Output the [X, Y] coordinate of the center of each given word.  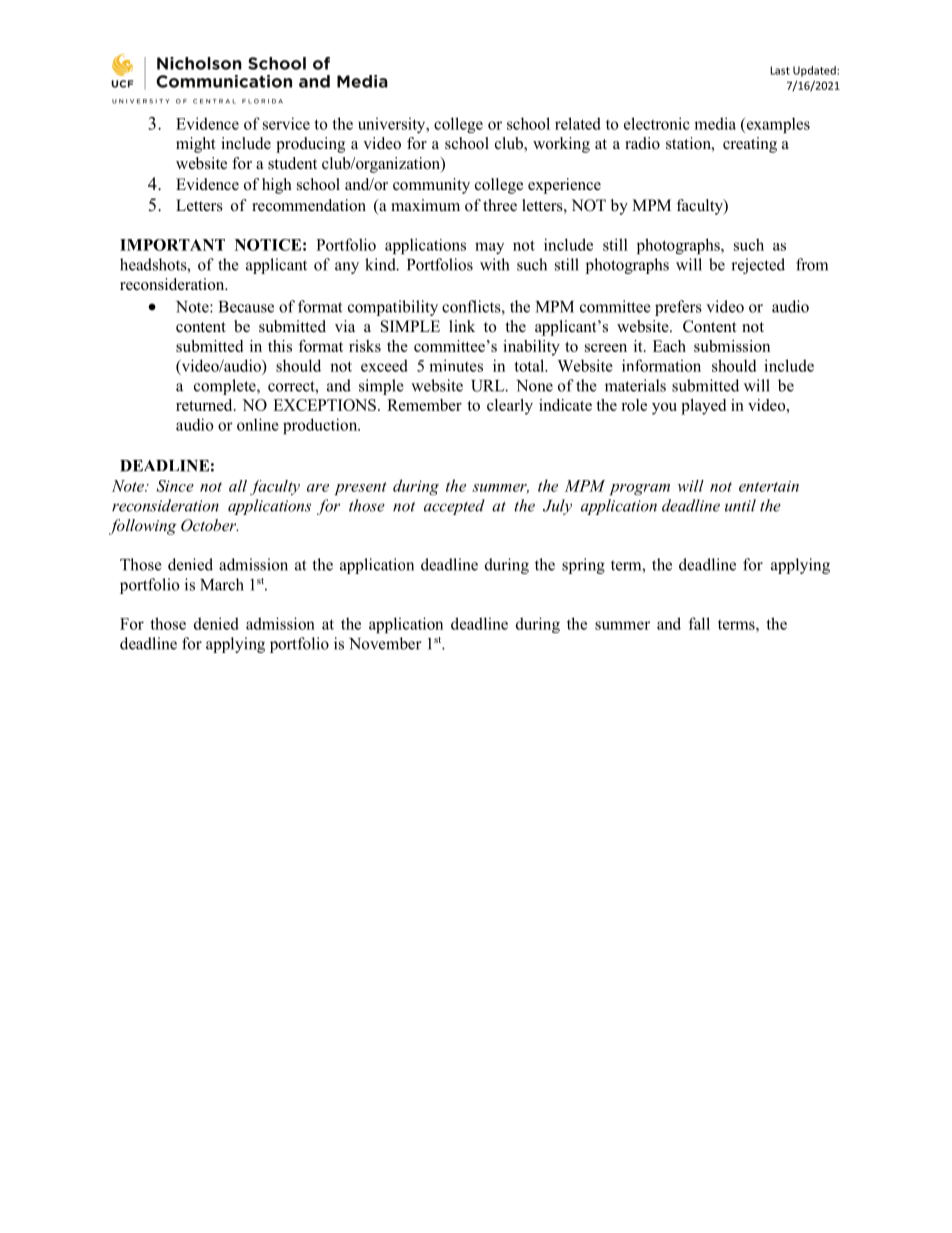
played [703, 407]
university [393, 125]
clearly [510, 407]
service [286, 123]
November [385, 643]
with [494, 264]
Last [780, 70]
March [222, 584]
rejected [758, 266]
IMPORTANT [172, 245]
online [258, 424]
